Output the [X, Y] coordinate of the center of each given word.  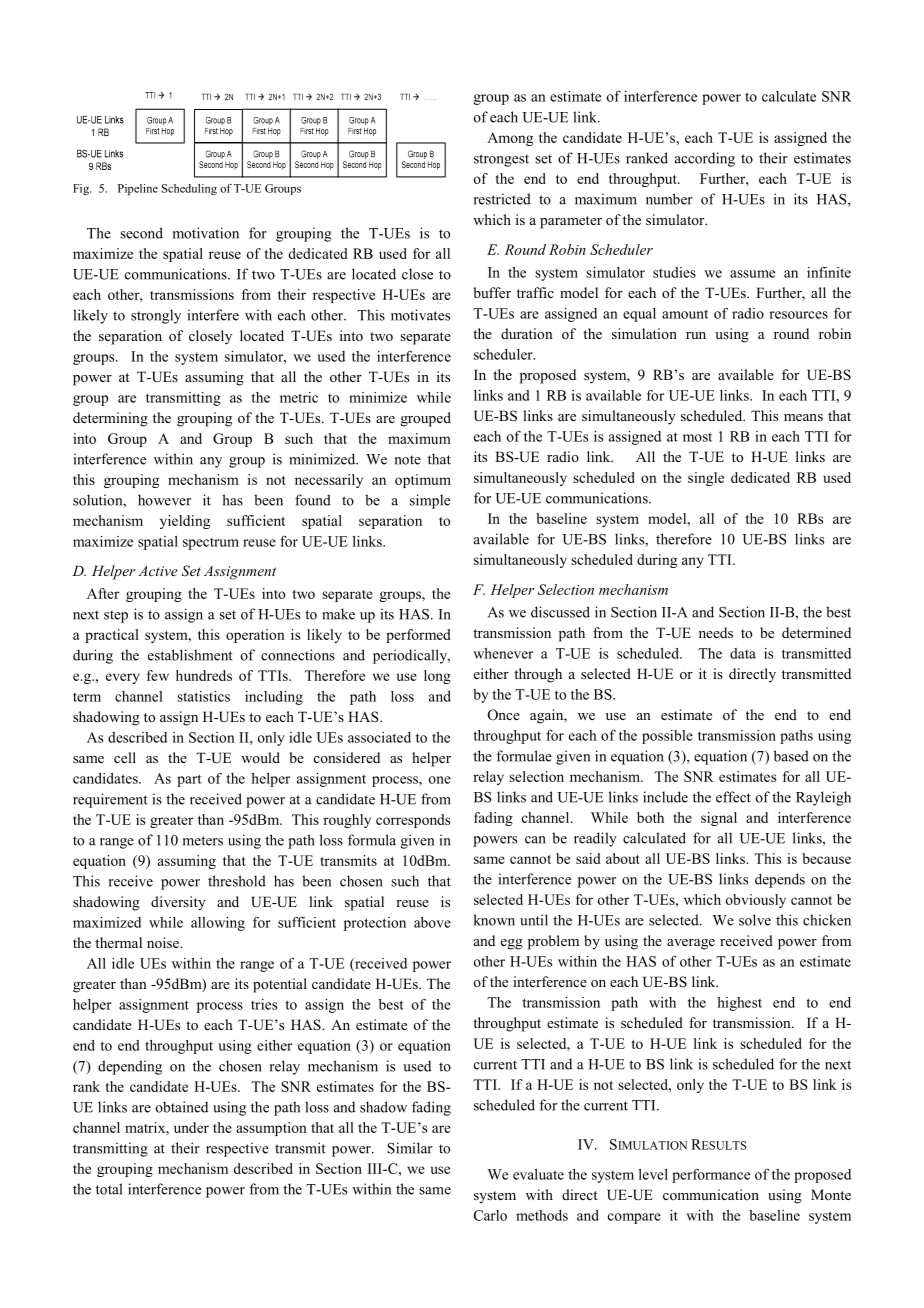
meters [203, 841]
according [705, 159]
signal [719, 819]
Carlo [490, 1215]
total [109, 1189]
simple [430, 501]
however [164, 500]
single [706, 479]
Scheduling [189, 189]
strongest [501, 160]
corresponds [413, 821]
